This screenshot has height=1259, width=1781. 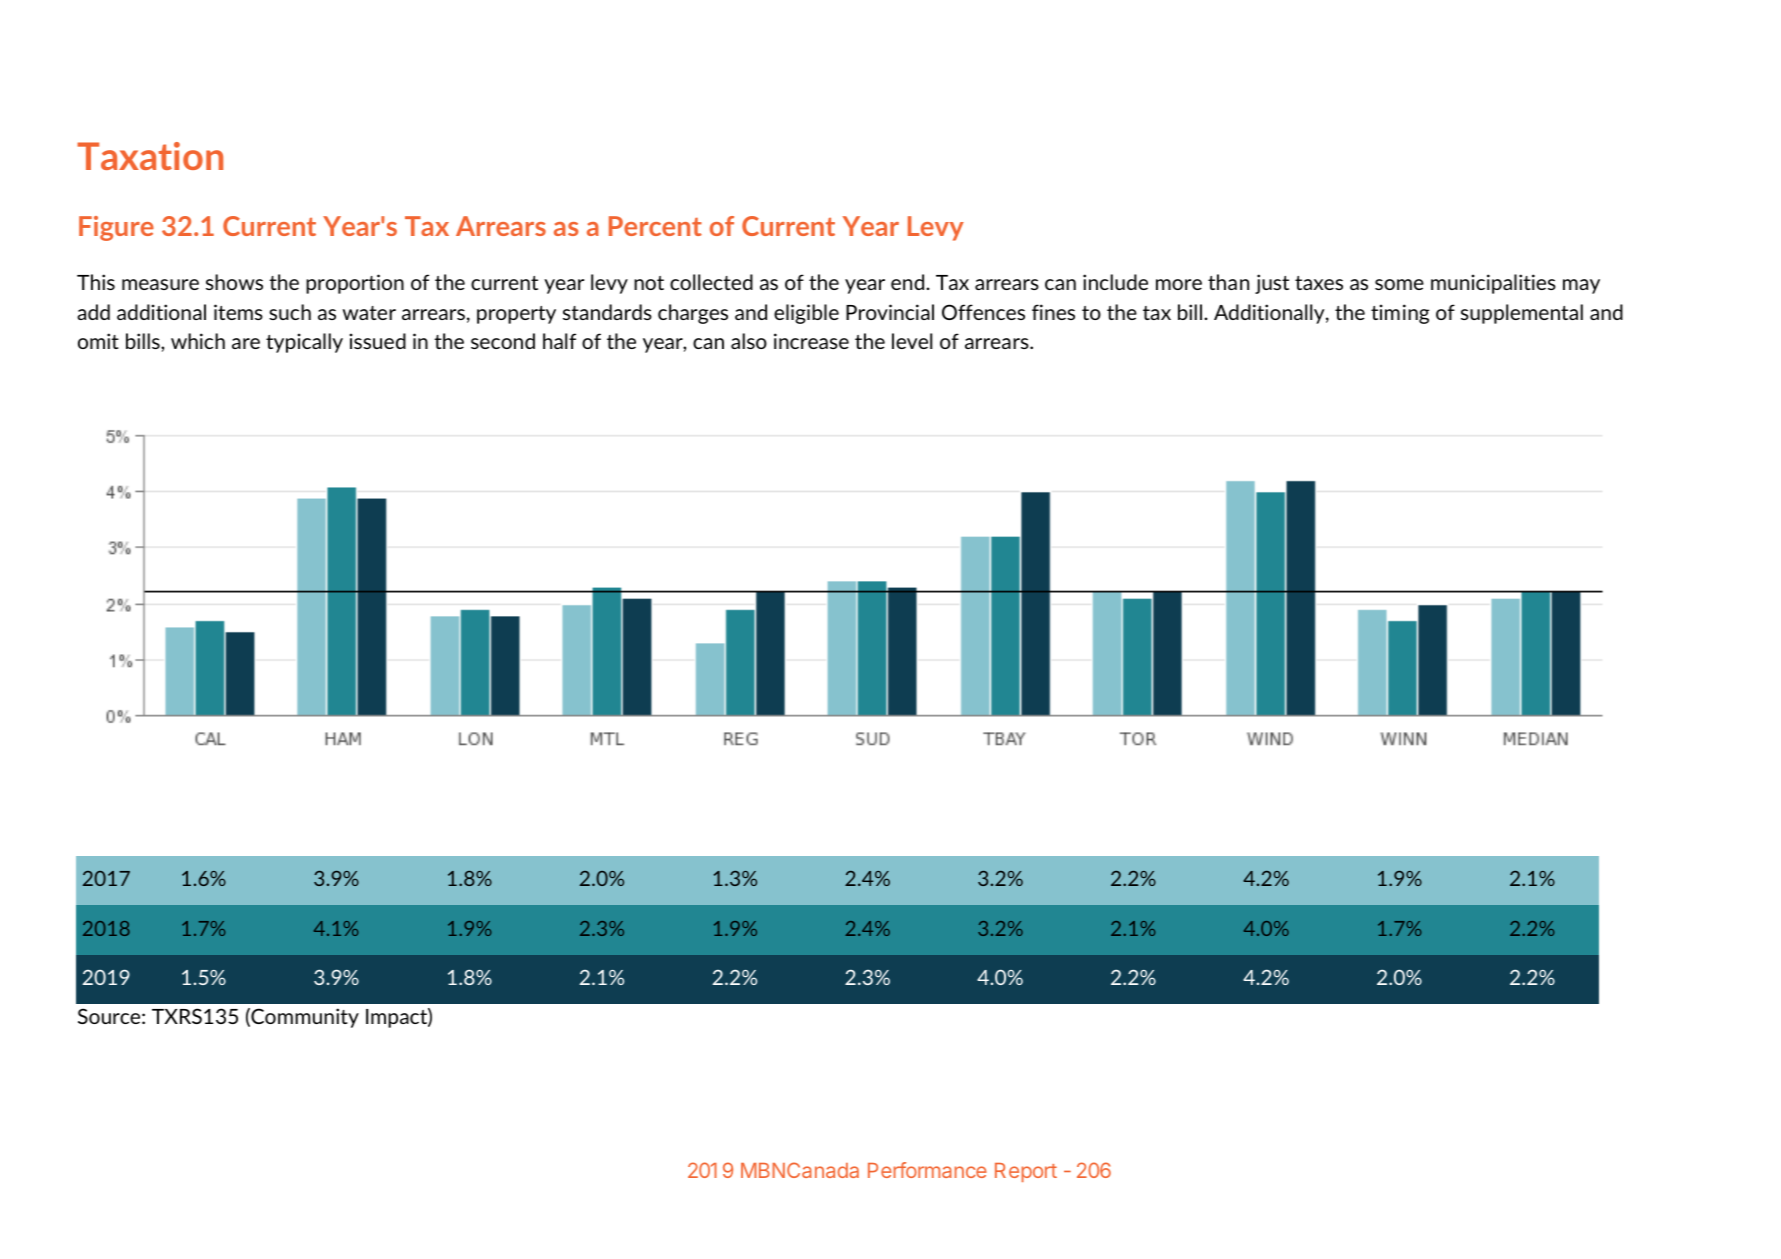 What do you see at coordinates (246, 343) in the screenshot?
I see `are` at bounding box center [246, 343].
